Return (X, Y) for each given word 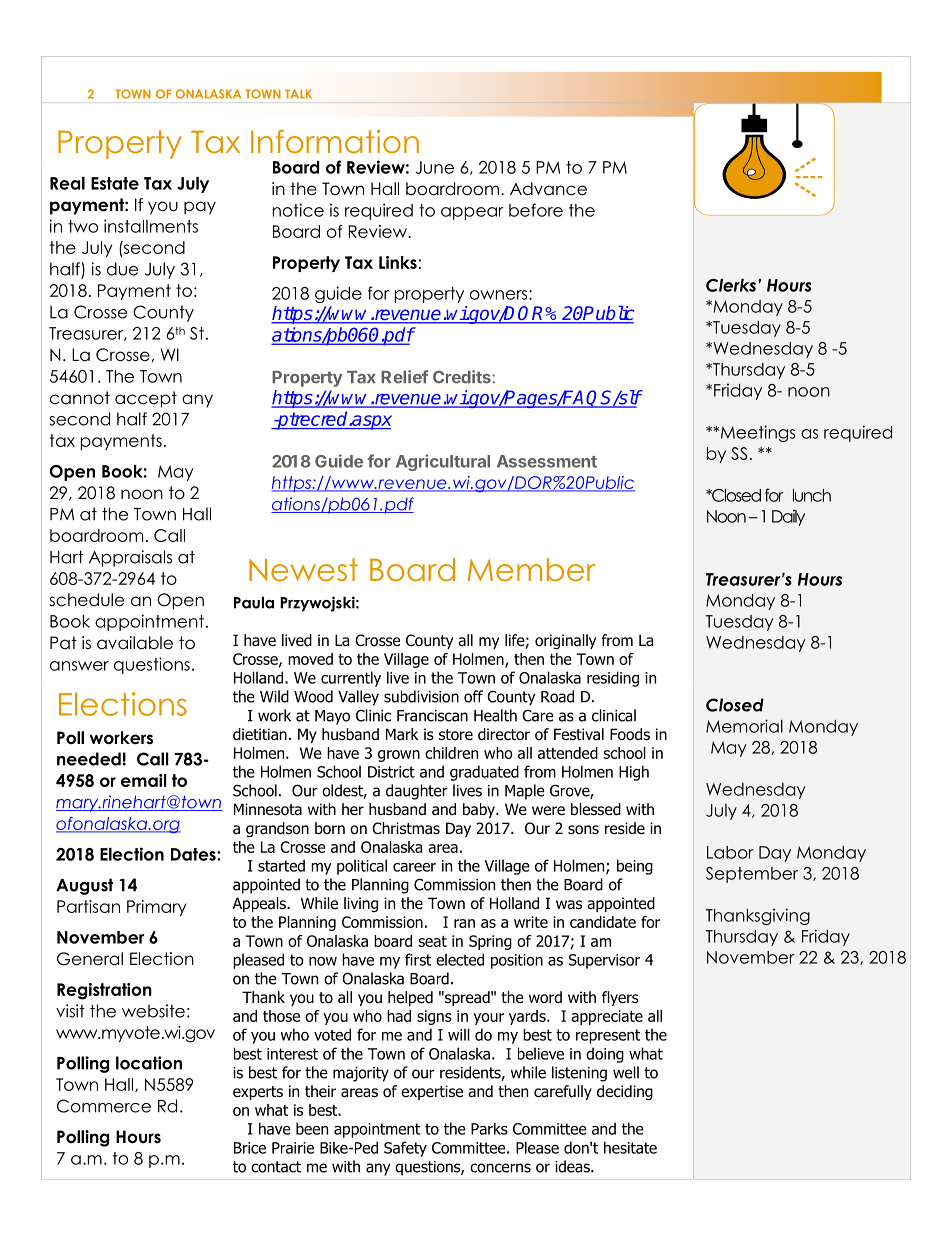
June (434, 167)
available (135, 643)
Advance (548, 189)
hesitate (630, 1147)
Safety (405, 1149)
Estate (115, 183)
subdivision (421, 696)
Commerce (104, 1106)
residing (613, 679)
